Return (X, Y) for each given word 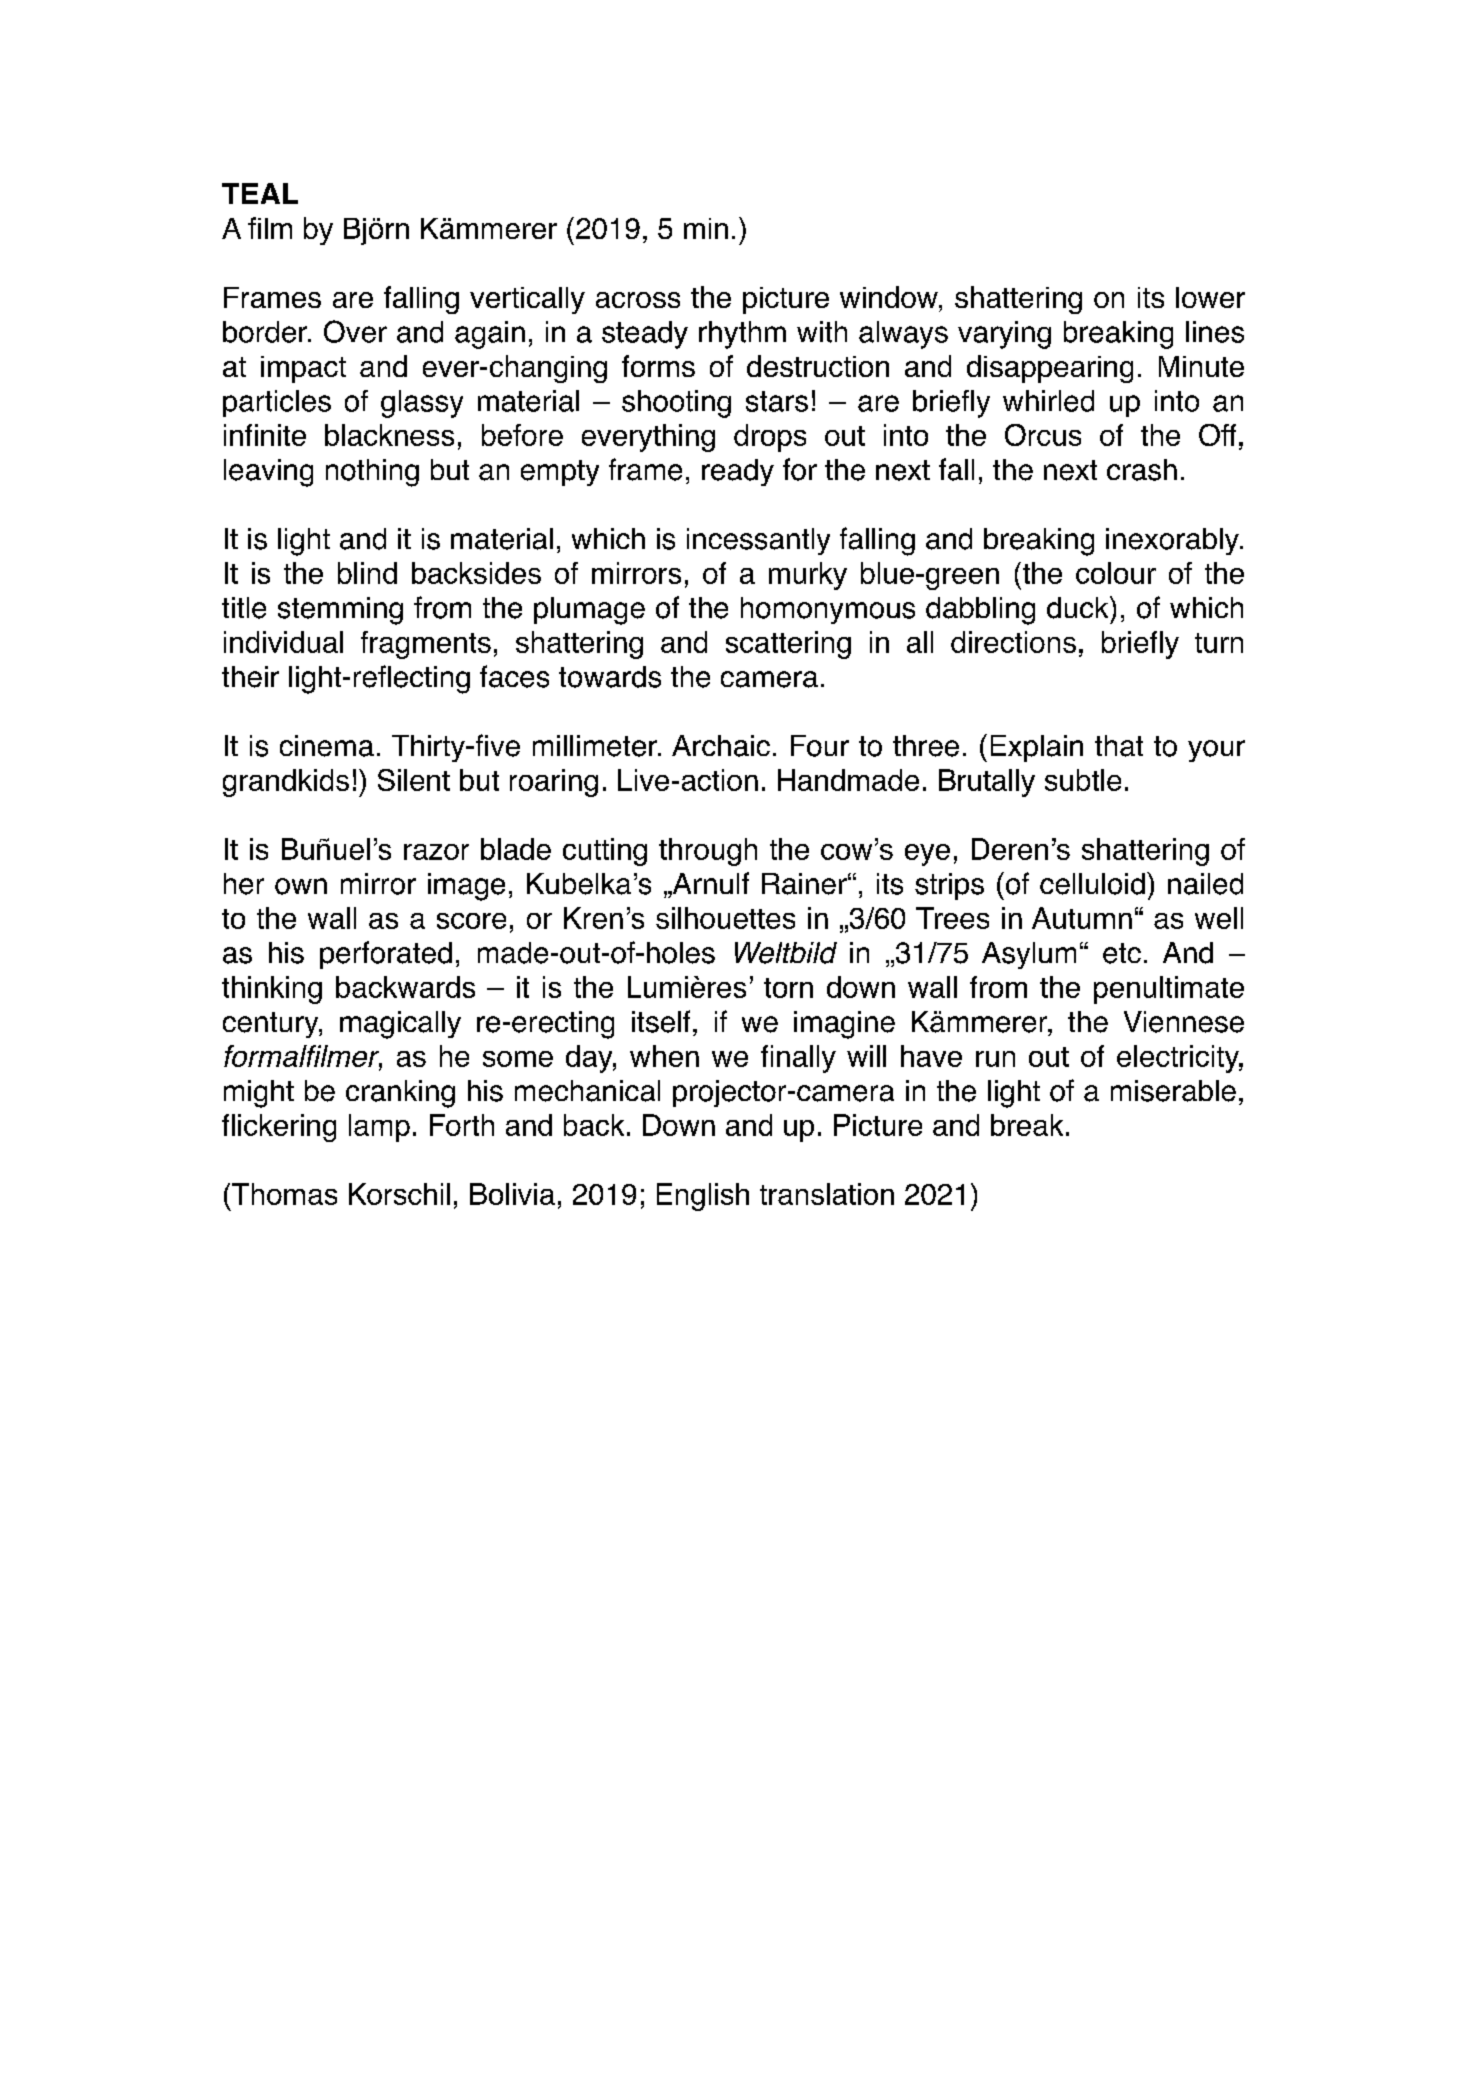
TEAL (260, 193)
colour (1116, 573)
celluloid (1092, 884)
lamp (379, 1128)
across (638, 300)
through (708, 852)
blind (367, 573)
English (703, 1197)
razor (436, 852)
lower (1210, 297)
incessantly (758, 541)
